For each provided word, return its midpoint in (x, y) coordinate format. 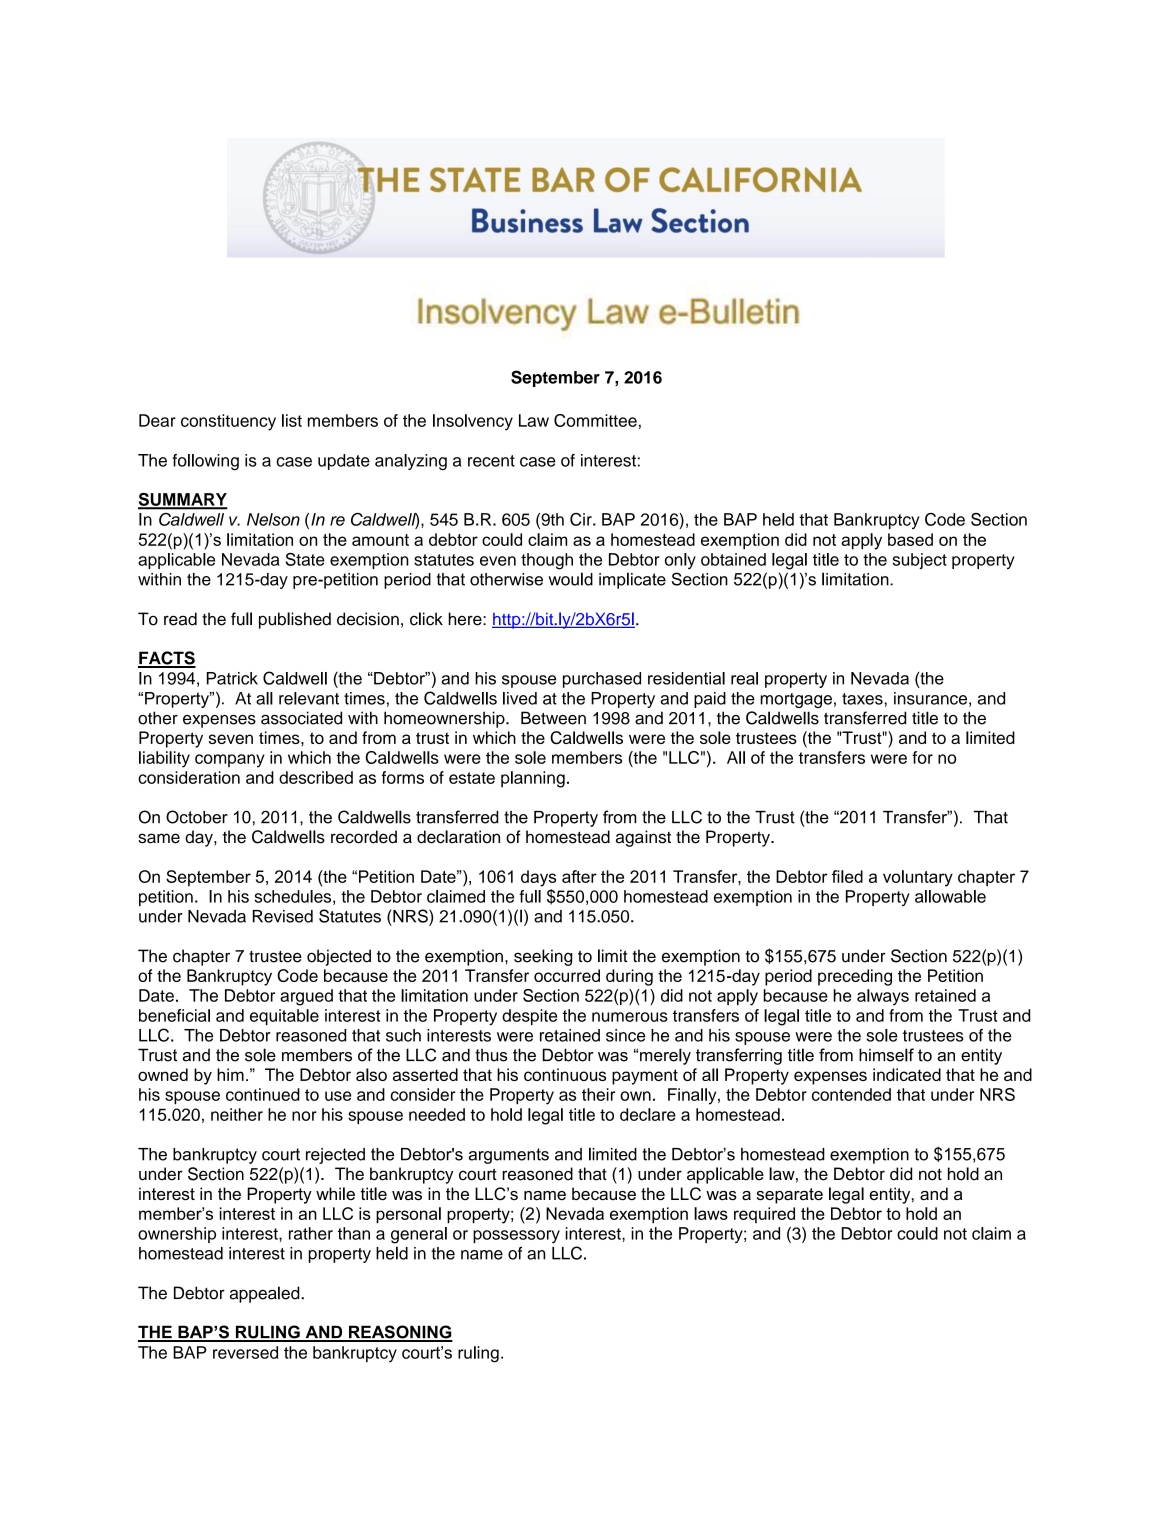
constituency (228, 422)
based (910, 539)
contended (851, 1094)
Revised (283, 916)
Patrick (232, 678)
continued (263, 1094)
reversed (245, 1352)
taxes (863, 699)
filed (847, 876)
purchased (602, 680)
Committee (595, 420)
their (598, 1094)
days (538, 878)
